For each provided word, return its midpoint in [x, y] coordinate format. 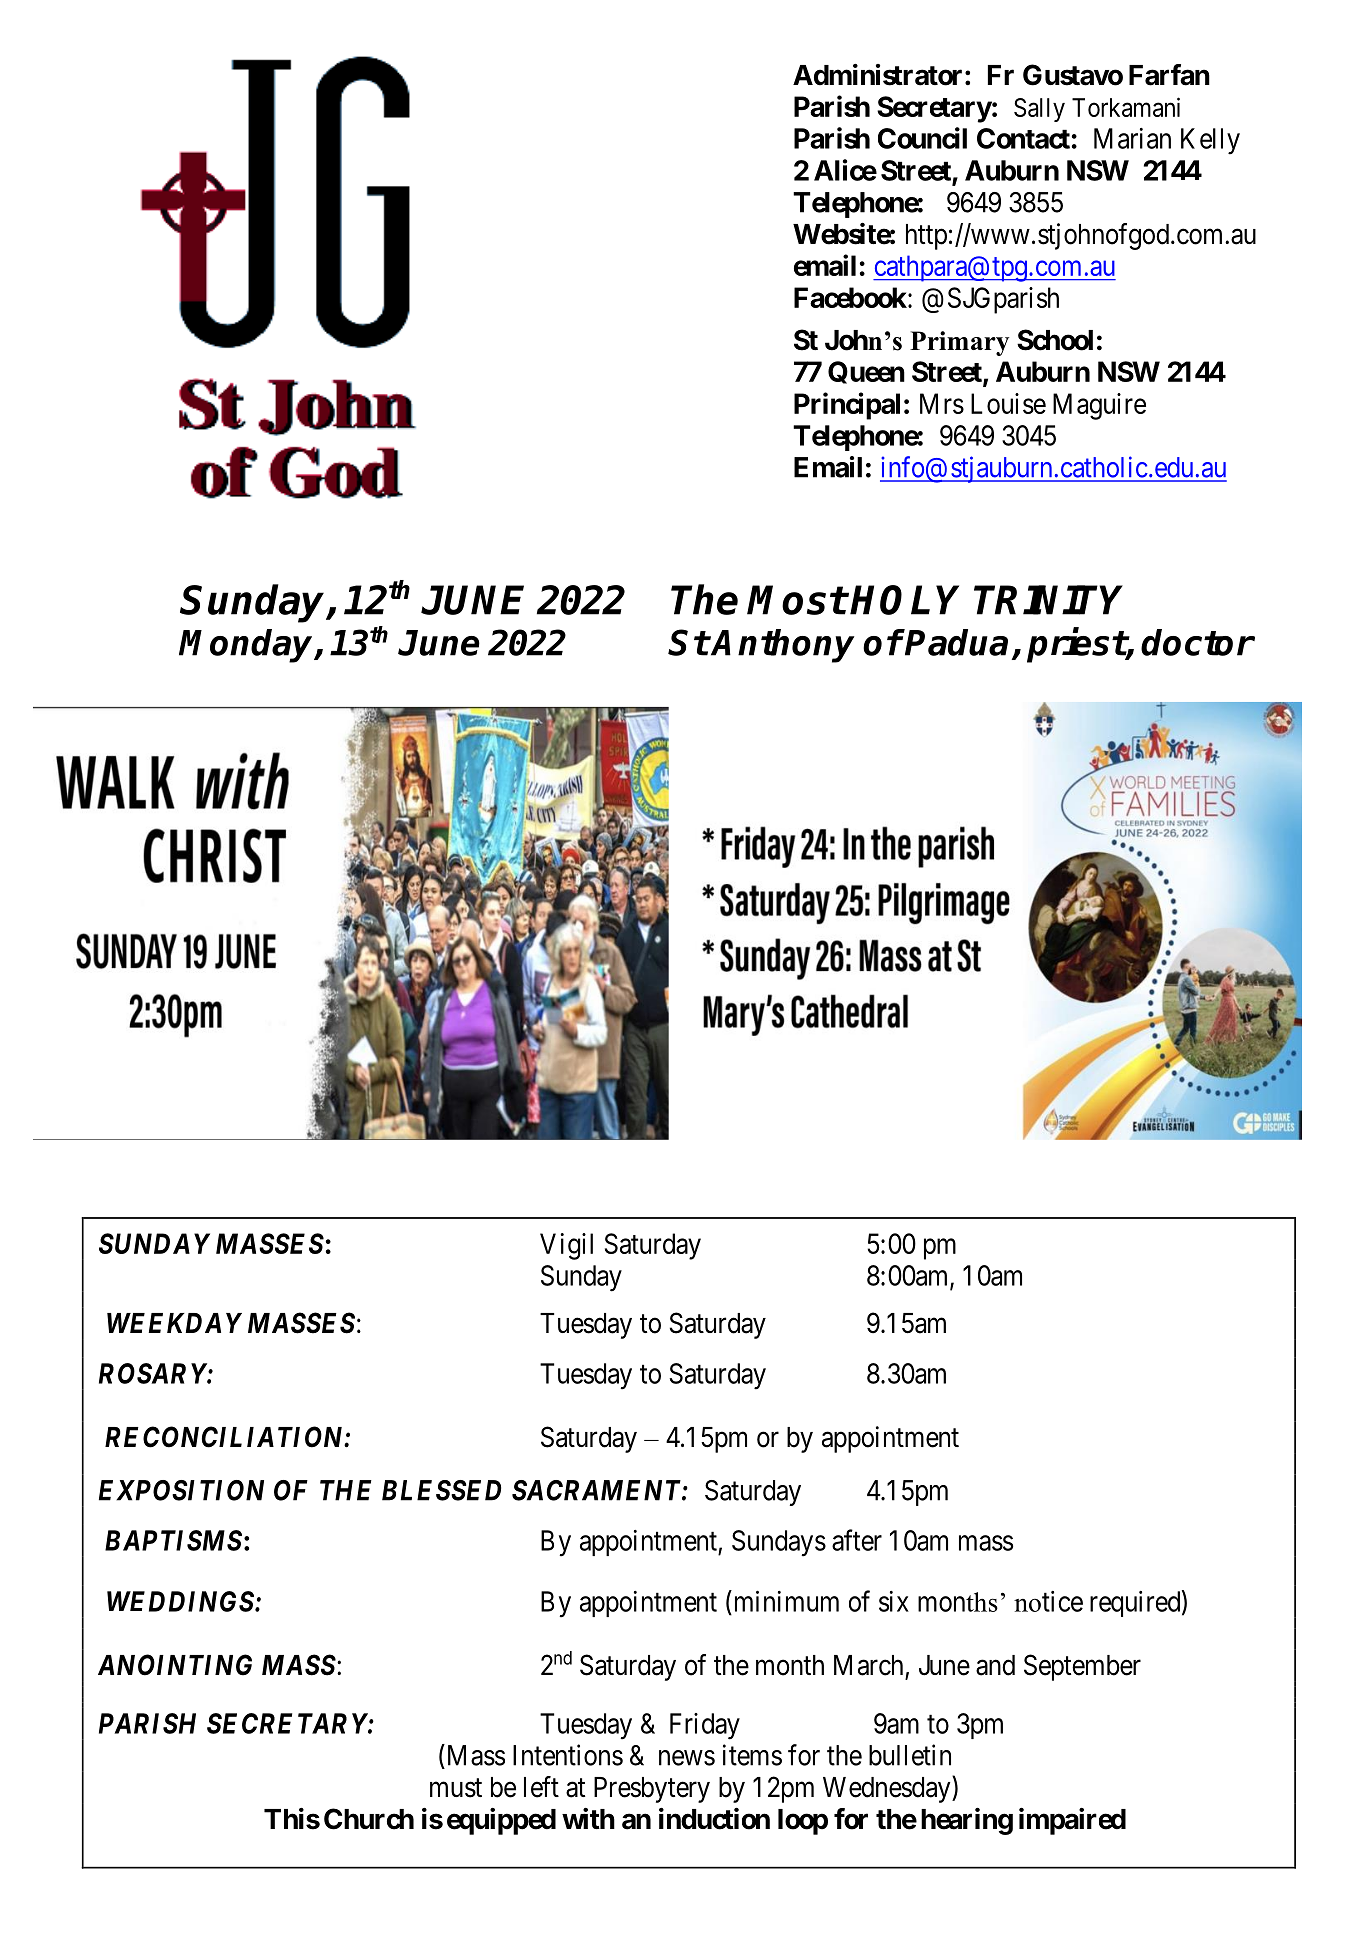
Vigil [566, 1246]
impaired [1072, 1821]
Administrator [877, 75]
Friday [705, 1726]
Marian [1132, 138]
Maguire [1099, 406]
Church [369, 1819]
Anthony [782, 646]
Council [922, 138]
